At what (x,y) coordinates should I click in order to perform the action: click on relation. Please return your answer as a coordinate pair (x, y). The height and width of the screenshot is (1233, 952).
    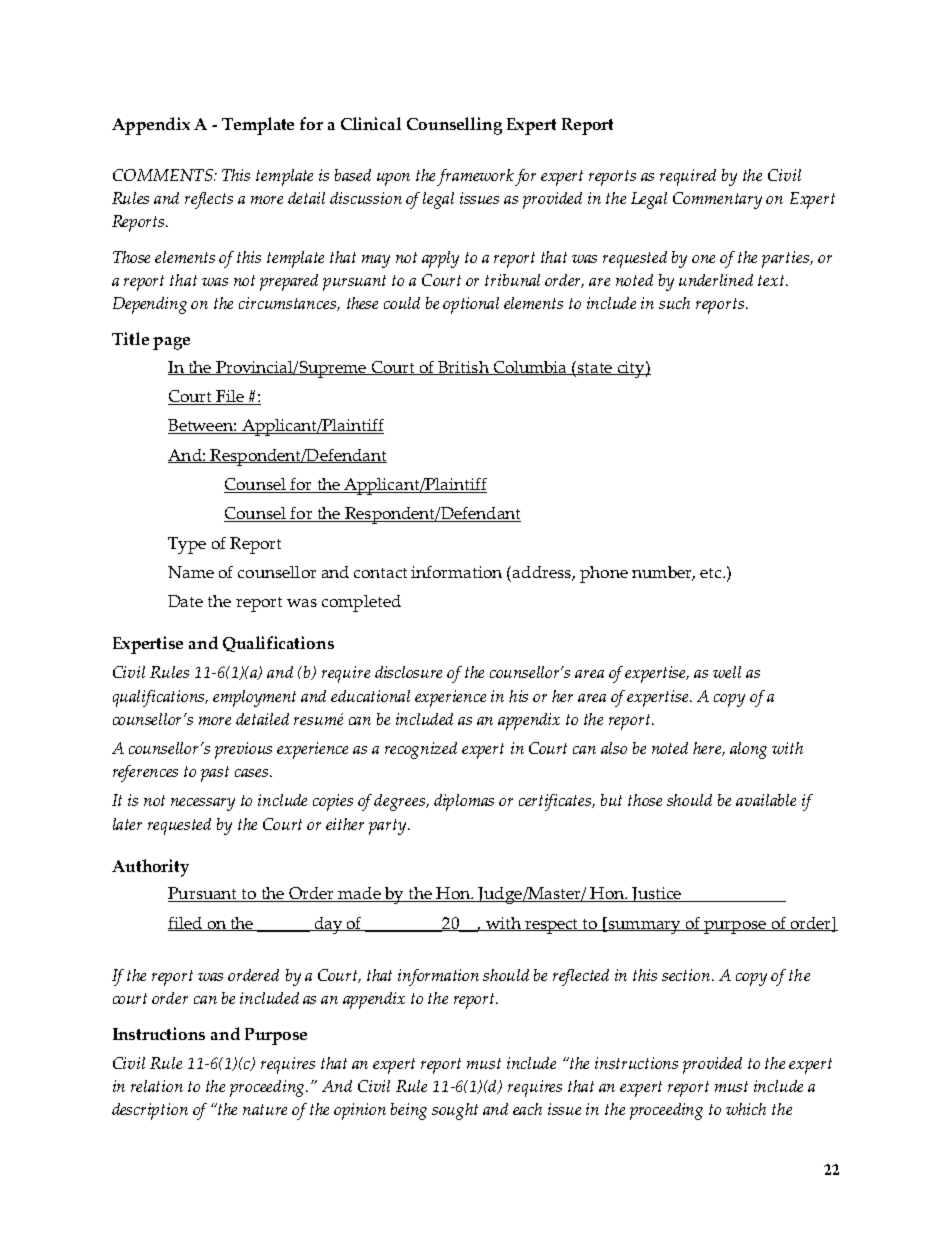
    Looking at the image, I should click on (157, 1086).
